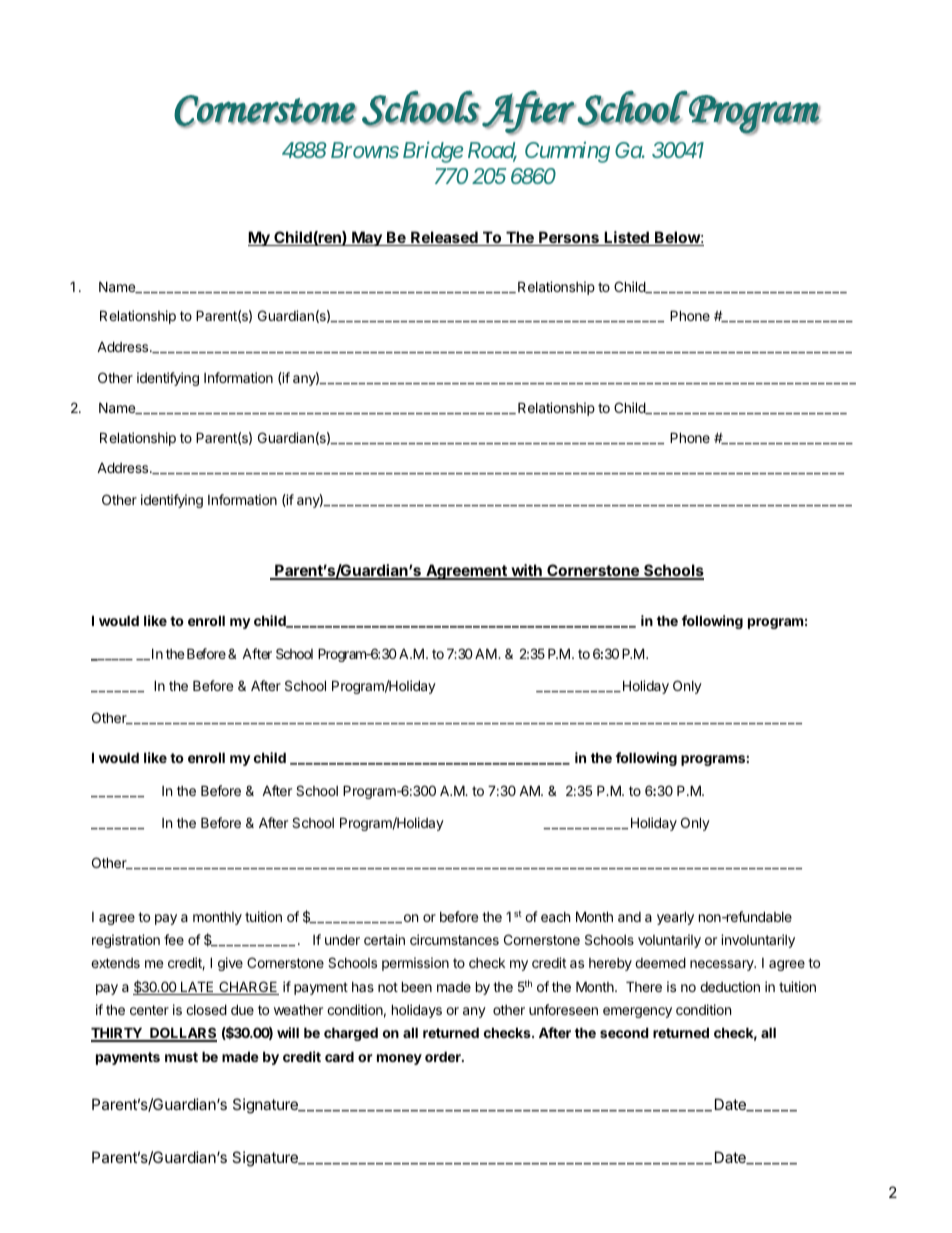  What do you see at coordinates (182, 1034) in the screenshot?
I see `DOLLARS` at bounding box center [182, 1034].
